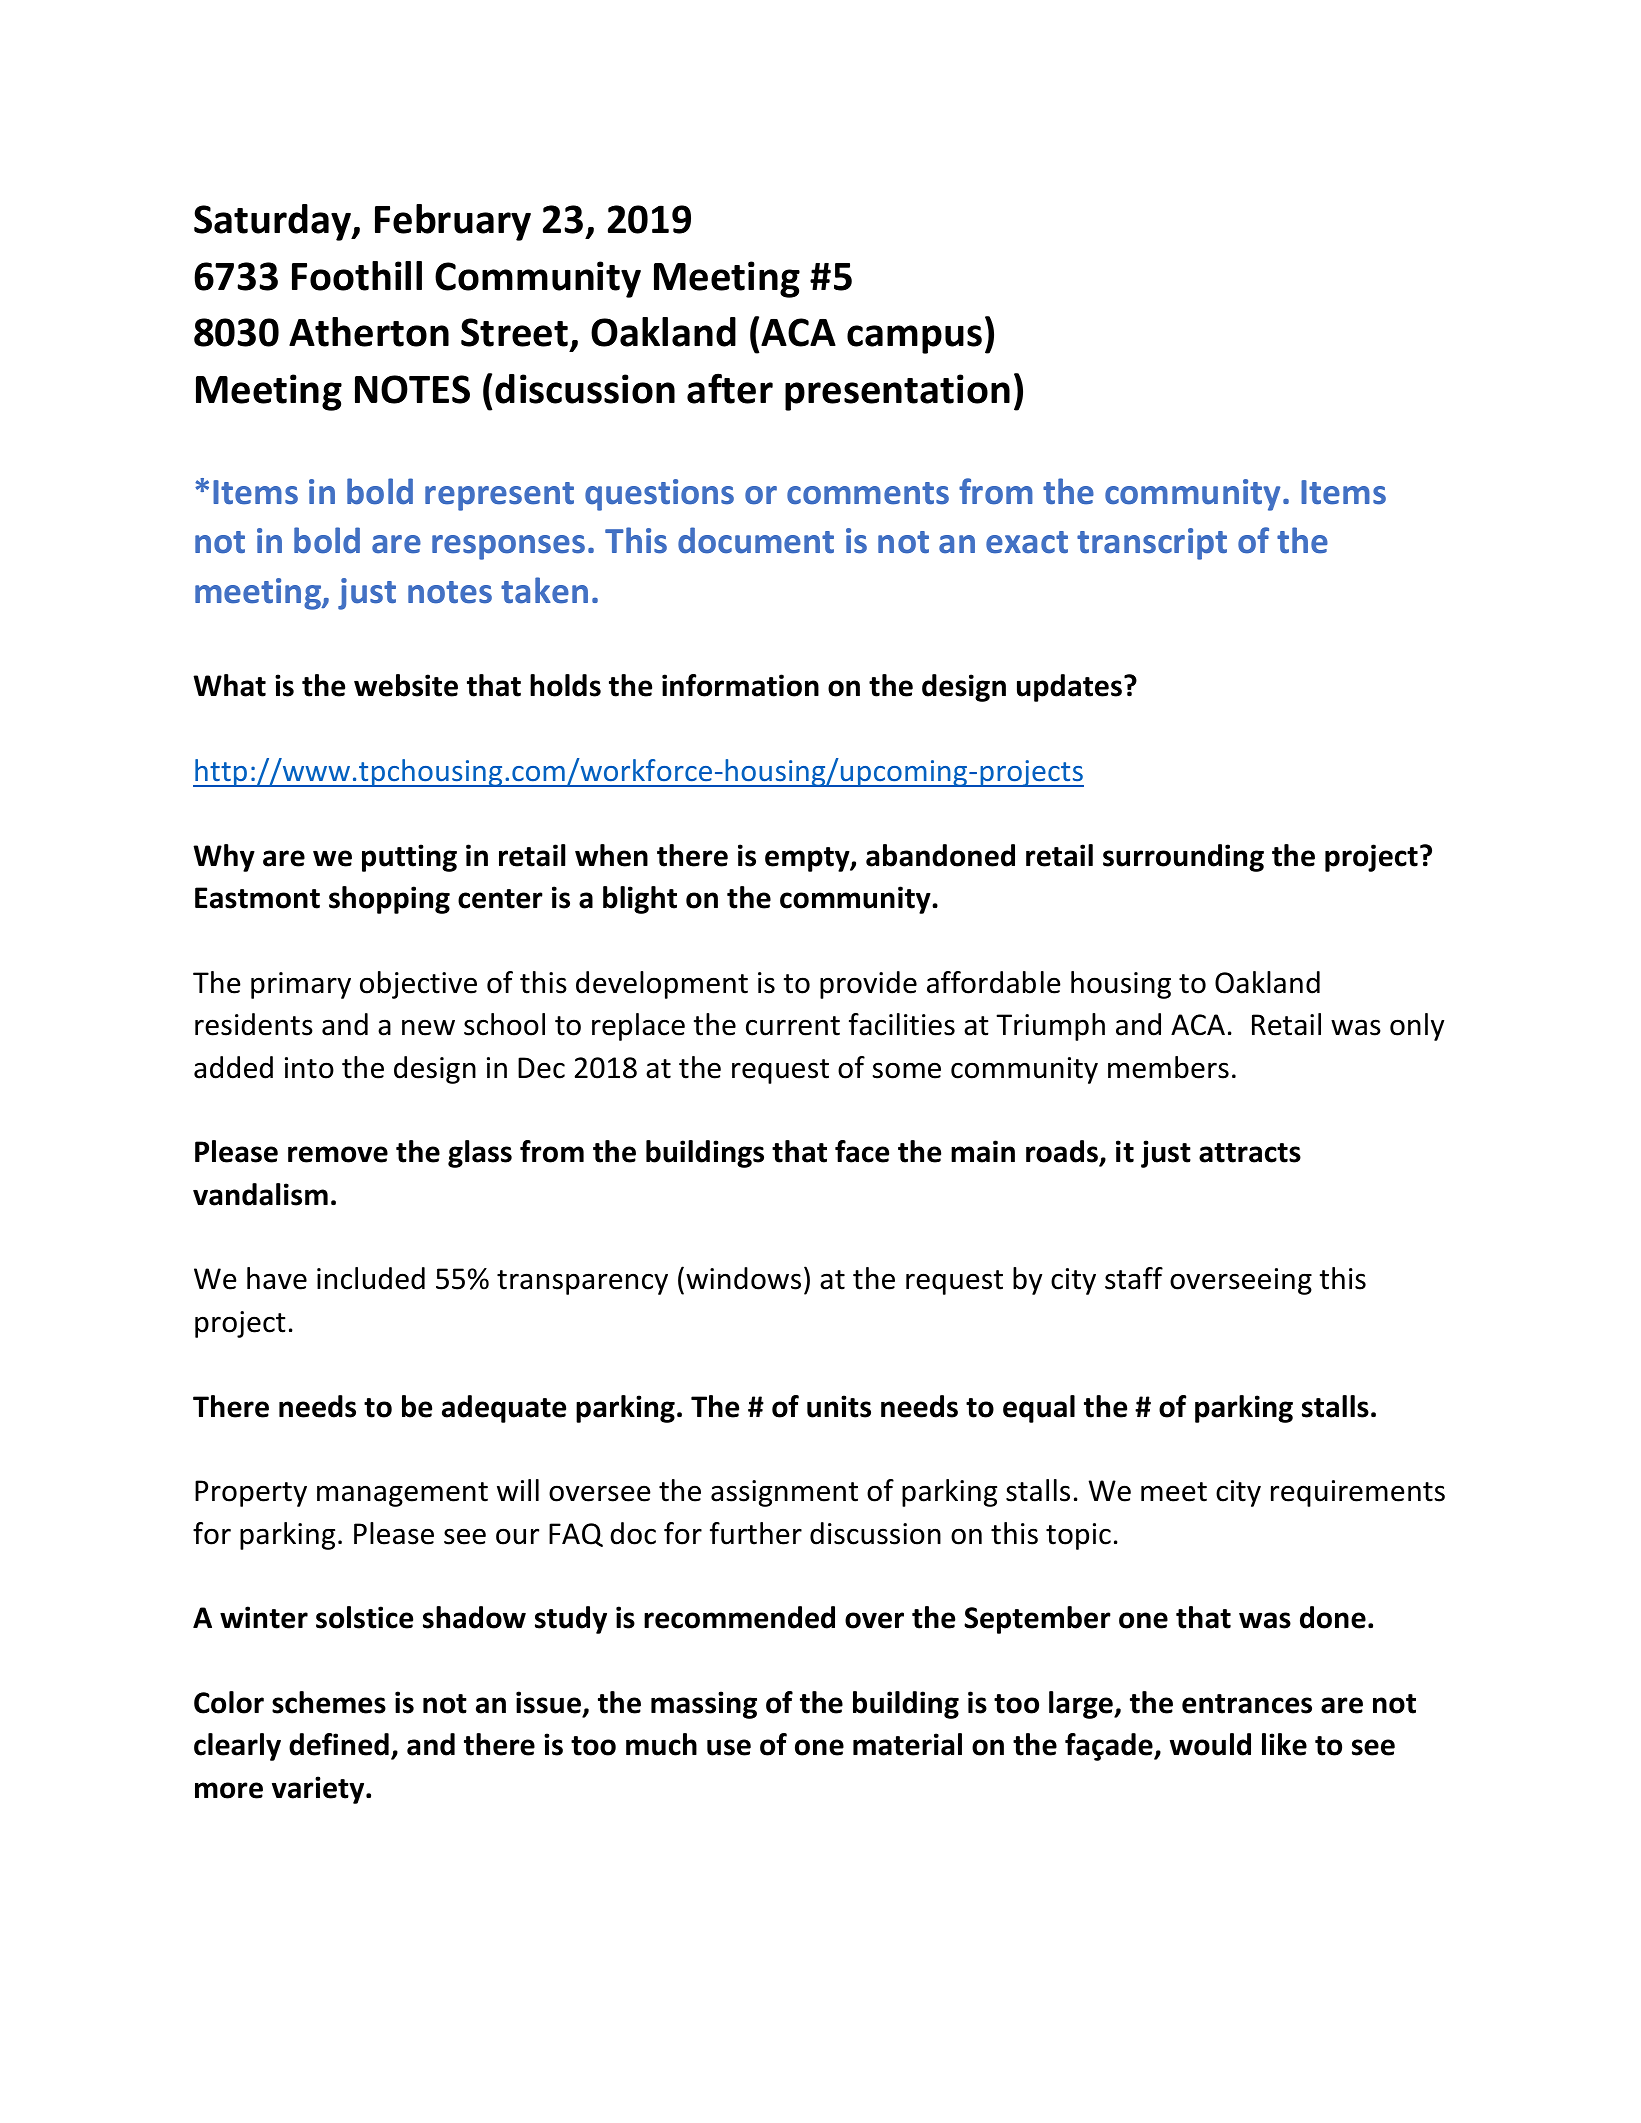  Describe the element at coordinates (357, 276) in the screenshot. I see `Foothill` at that location.
